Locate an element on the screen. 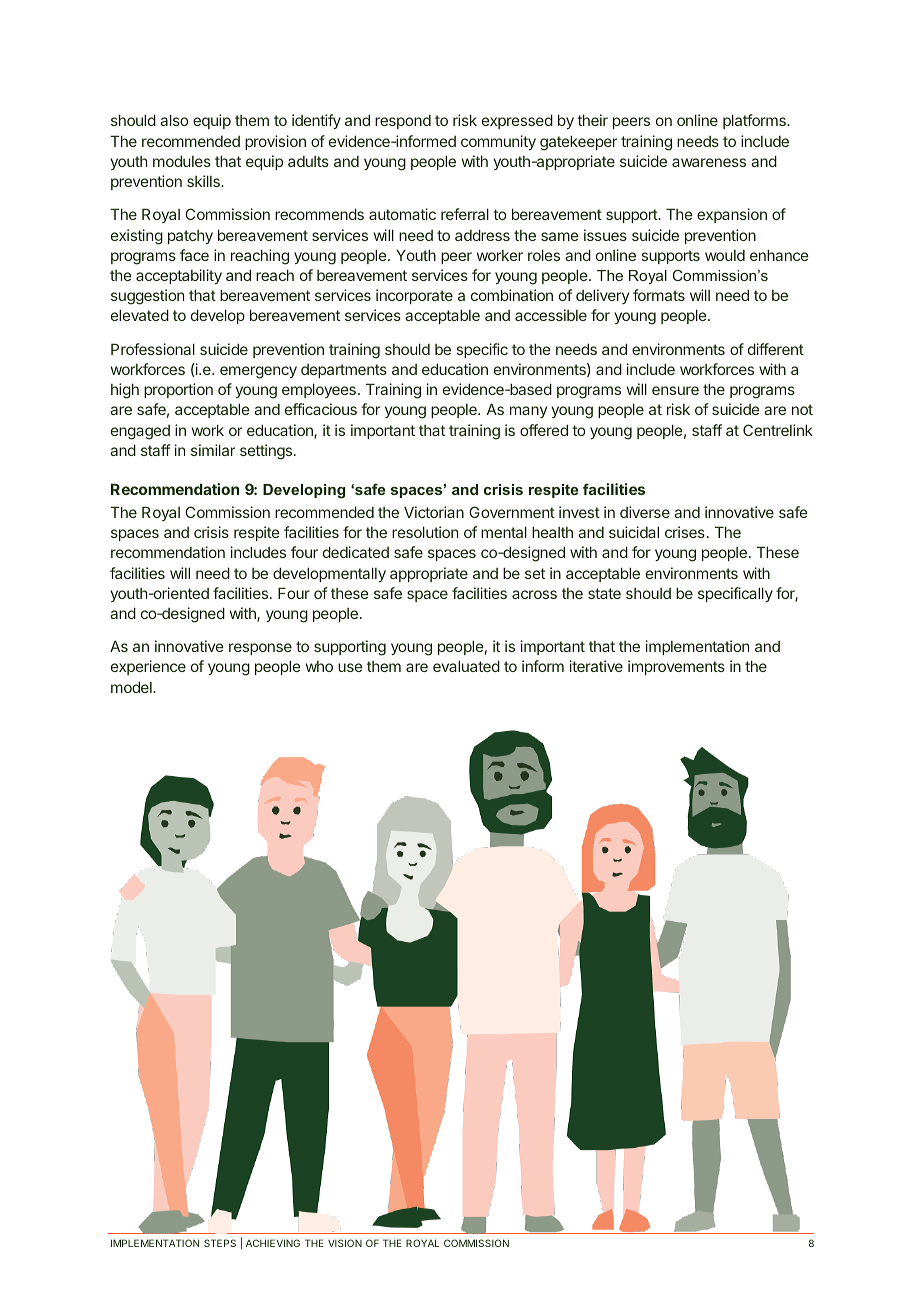 The image size is (924, 1308). evaluated is located at coordinates (466, 666).
